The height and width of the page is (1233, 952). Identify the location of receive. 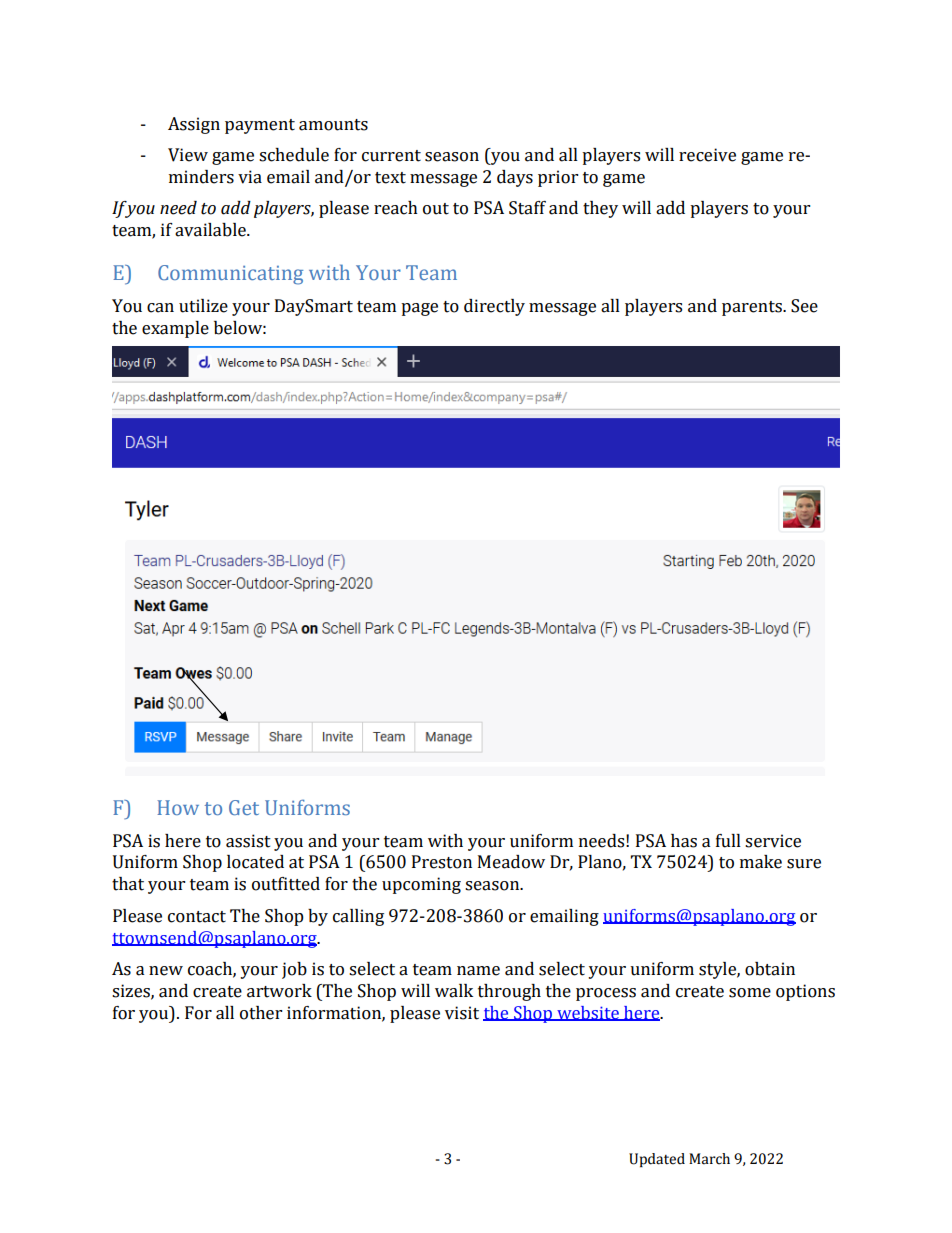
(707, 155).
